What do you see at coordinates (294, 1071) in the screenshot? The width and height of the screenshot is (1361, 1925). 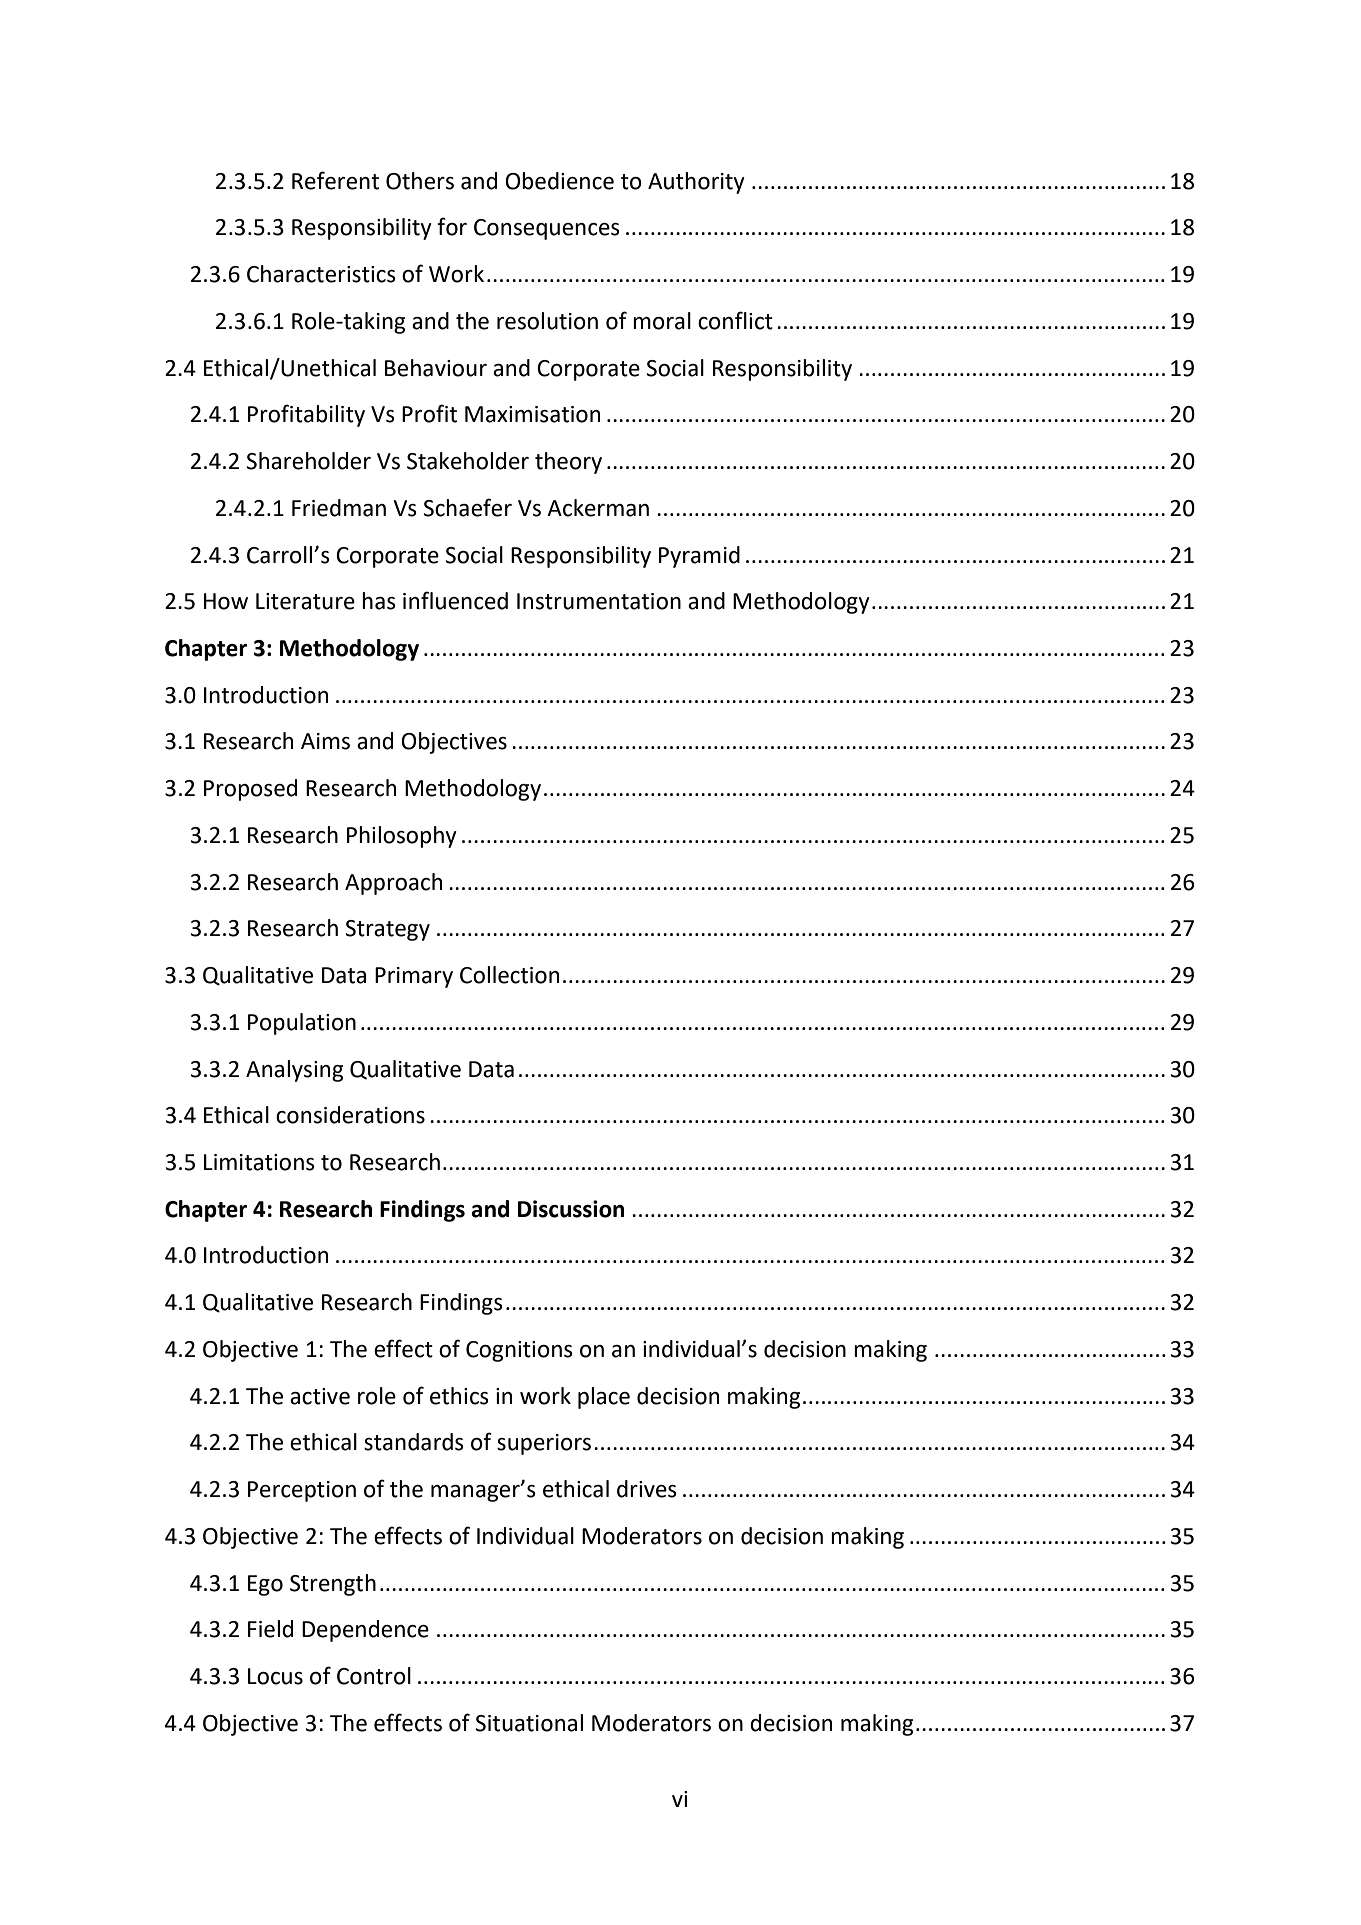 I see `Analysing` at bounding box center [294, 1071].
